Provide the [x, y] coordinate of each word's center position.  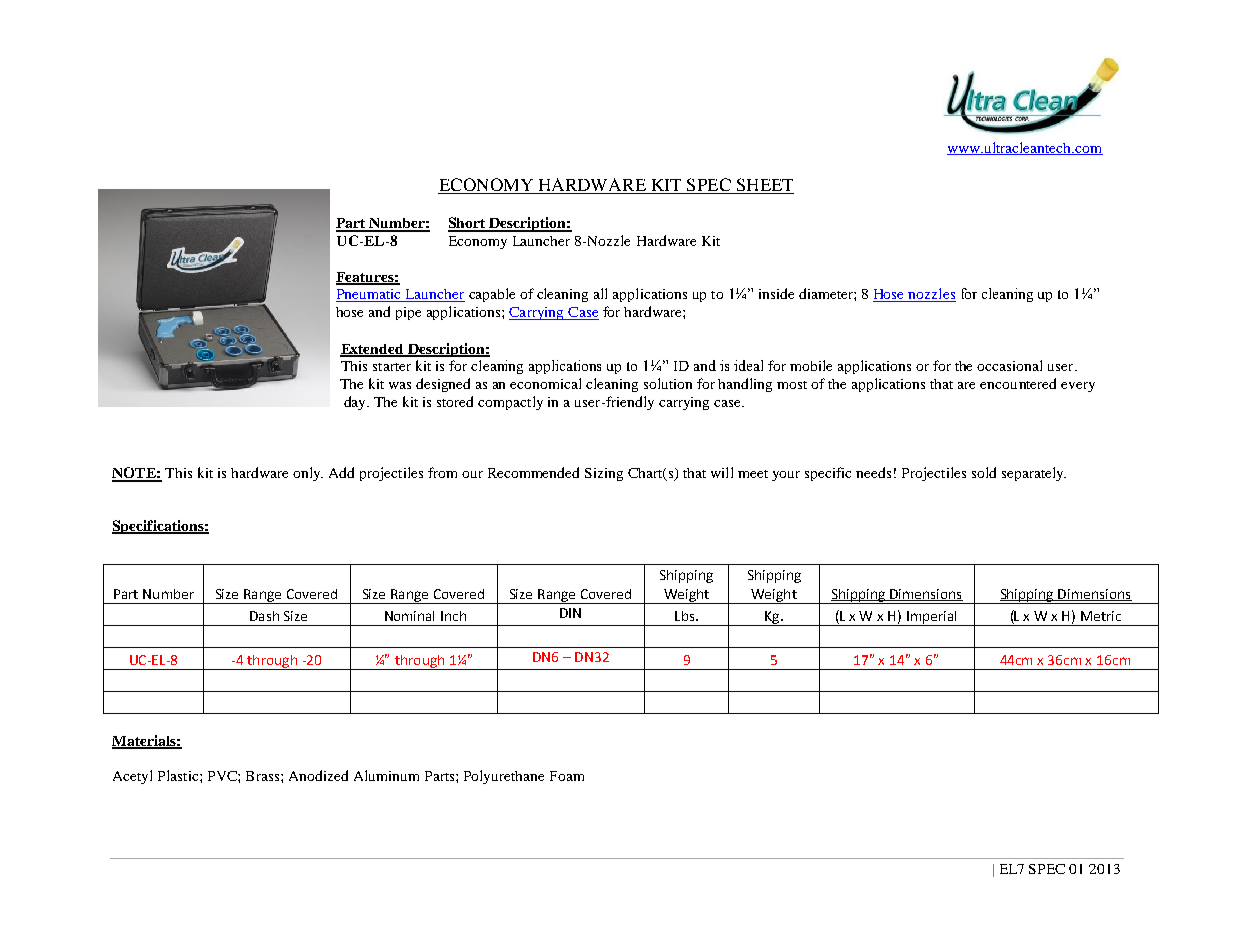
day [356, 403]
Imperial [932, 618]
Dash [264, 616]
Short [468, 224]
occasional [1009, 365]
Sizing [604, 474]
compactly [510, 403]
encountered [1018, 383]
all [600, 293]
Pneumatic [370, 295]
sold [984, 472]
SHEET [764, 186]
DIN [570, 613]
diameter [827, 293]
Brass [264, 776]
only [308, 474]
